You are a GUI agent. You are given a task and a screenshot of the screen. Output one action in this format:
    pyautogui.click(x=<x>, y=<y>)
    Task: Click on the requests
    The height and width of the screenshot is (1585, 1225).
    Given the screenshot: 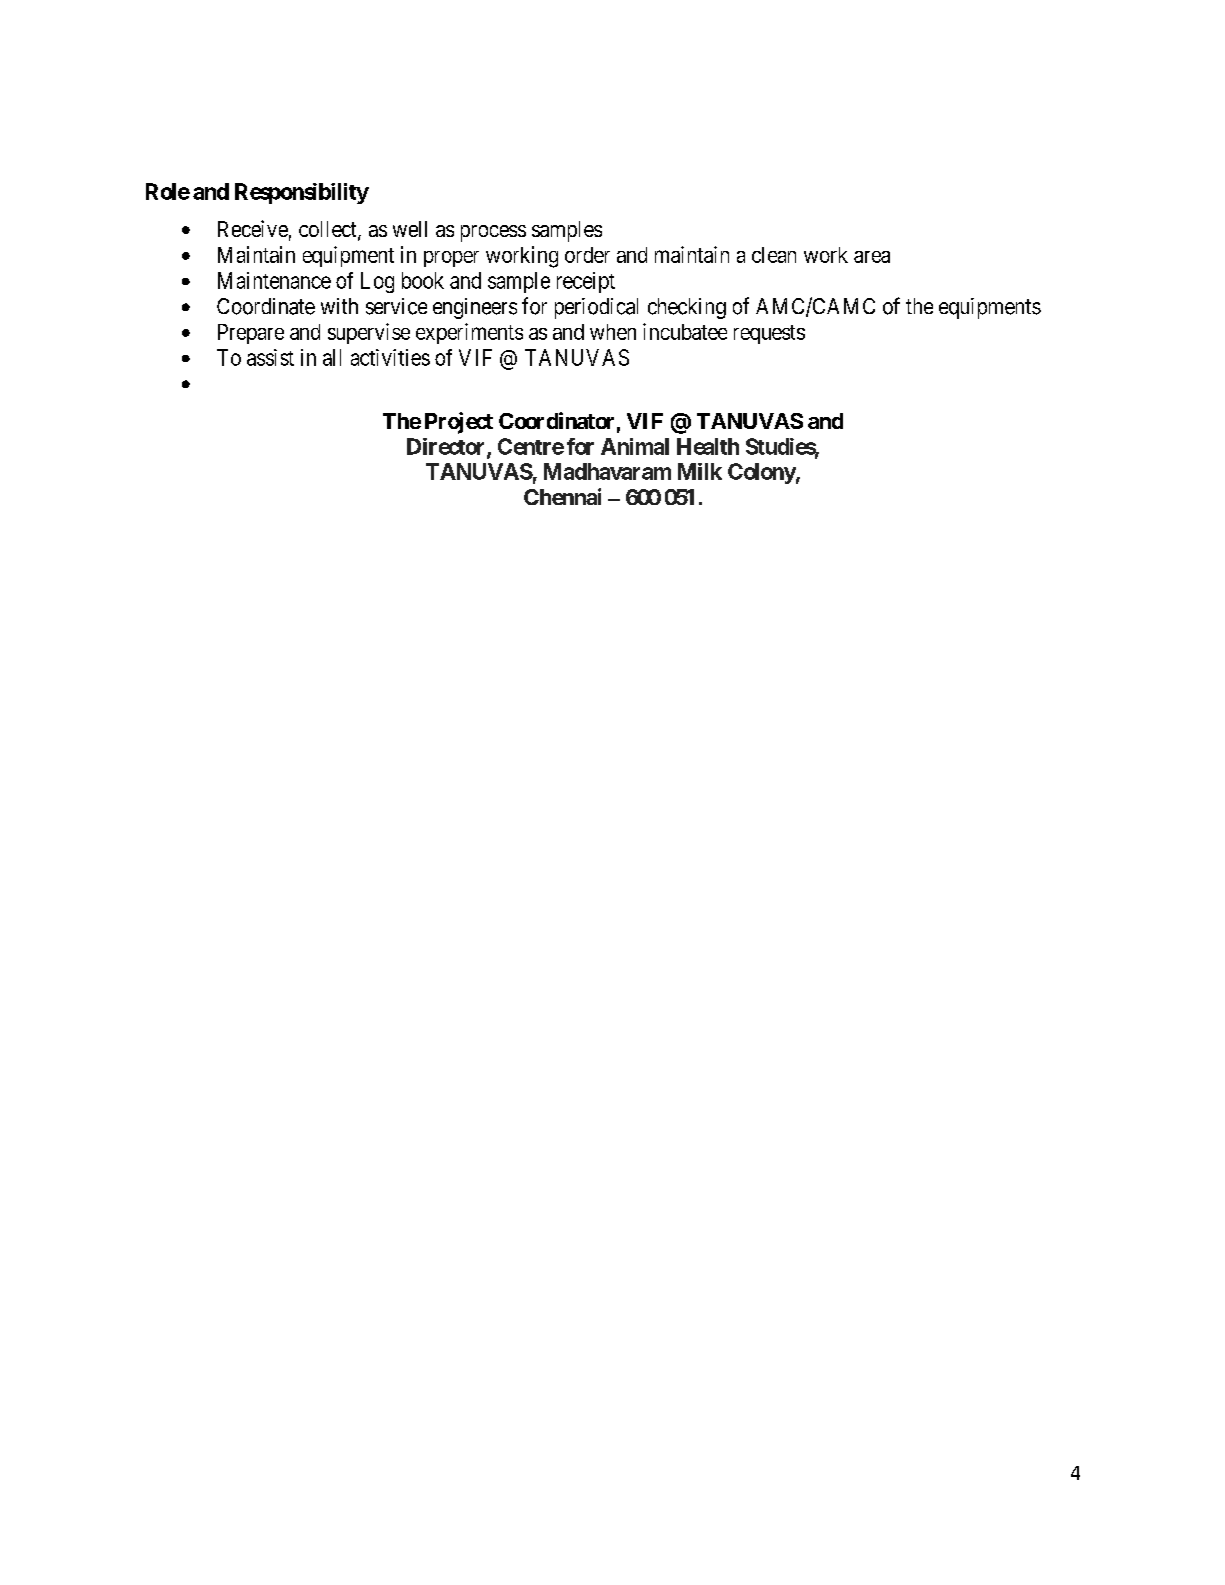 What is the action you would take?
    pyautogui.click(x=769, y=334)
